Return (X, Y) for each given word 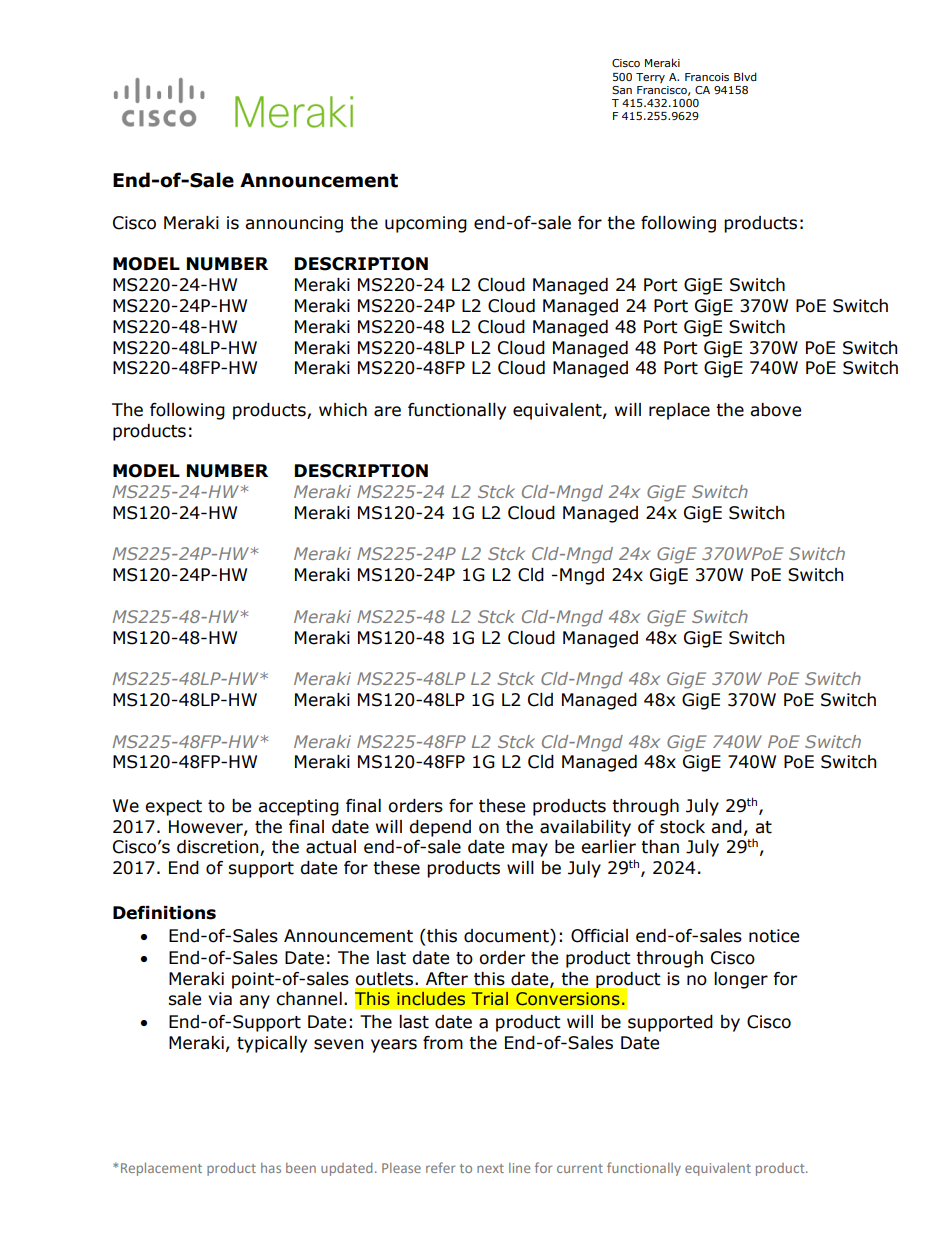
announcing (294, 224)
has (271, 1168)
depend (440, 828)
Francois (707, 77)
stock (682, 827)
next (490, 1168)
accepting (298, 807)
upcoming (426, 224)
